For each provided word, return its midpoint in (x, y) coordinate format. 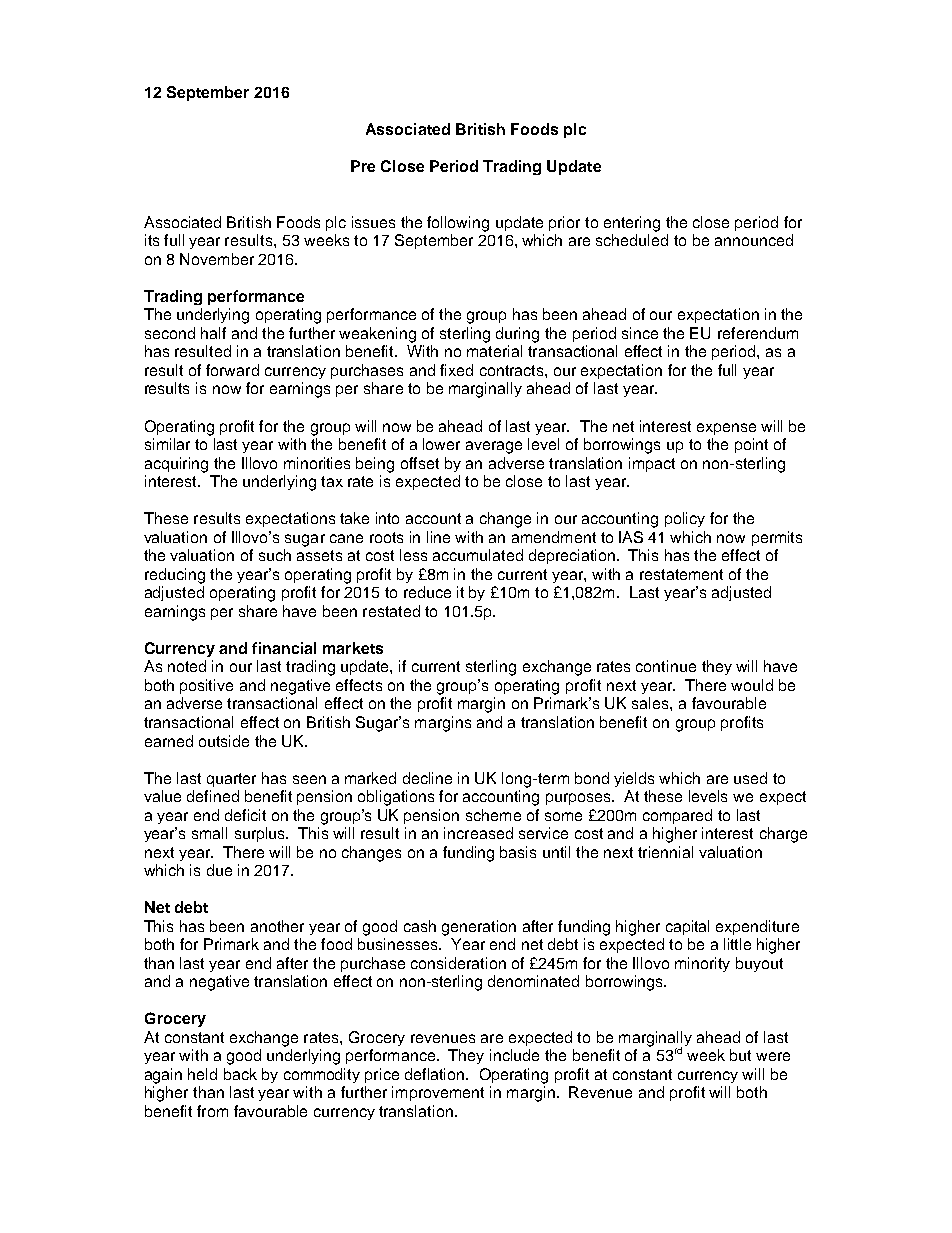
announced (754, 240)
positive (206, 686)
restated (391, 611)
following (458, 224)
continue (666, 666)
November (217, 259)
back (240, 1074)
